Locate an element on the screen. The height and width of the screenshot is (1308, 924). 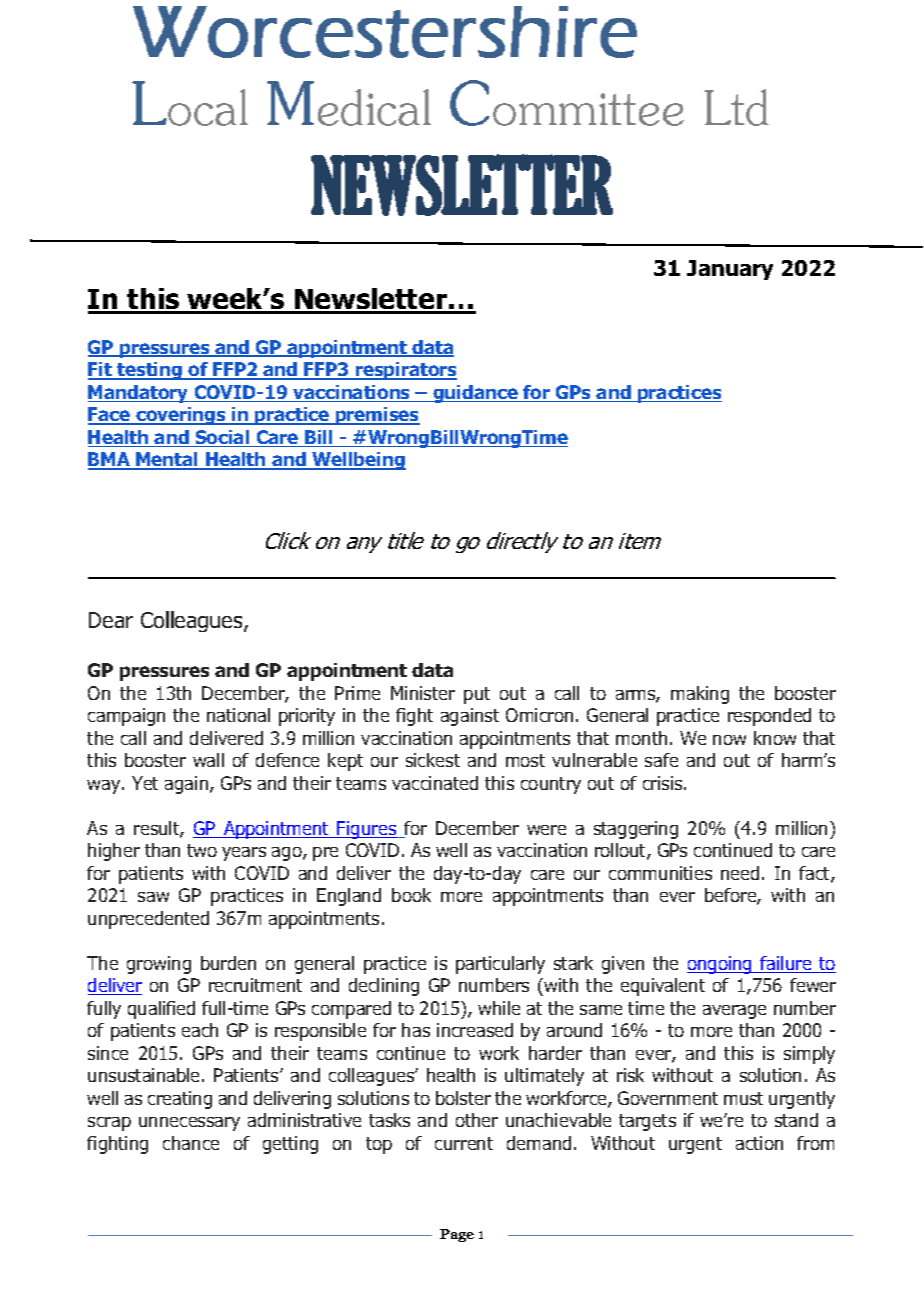
making is located at coordinates (700, 695).
